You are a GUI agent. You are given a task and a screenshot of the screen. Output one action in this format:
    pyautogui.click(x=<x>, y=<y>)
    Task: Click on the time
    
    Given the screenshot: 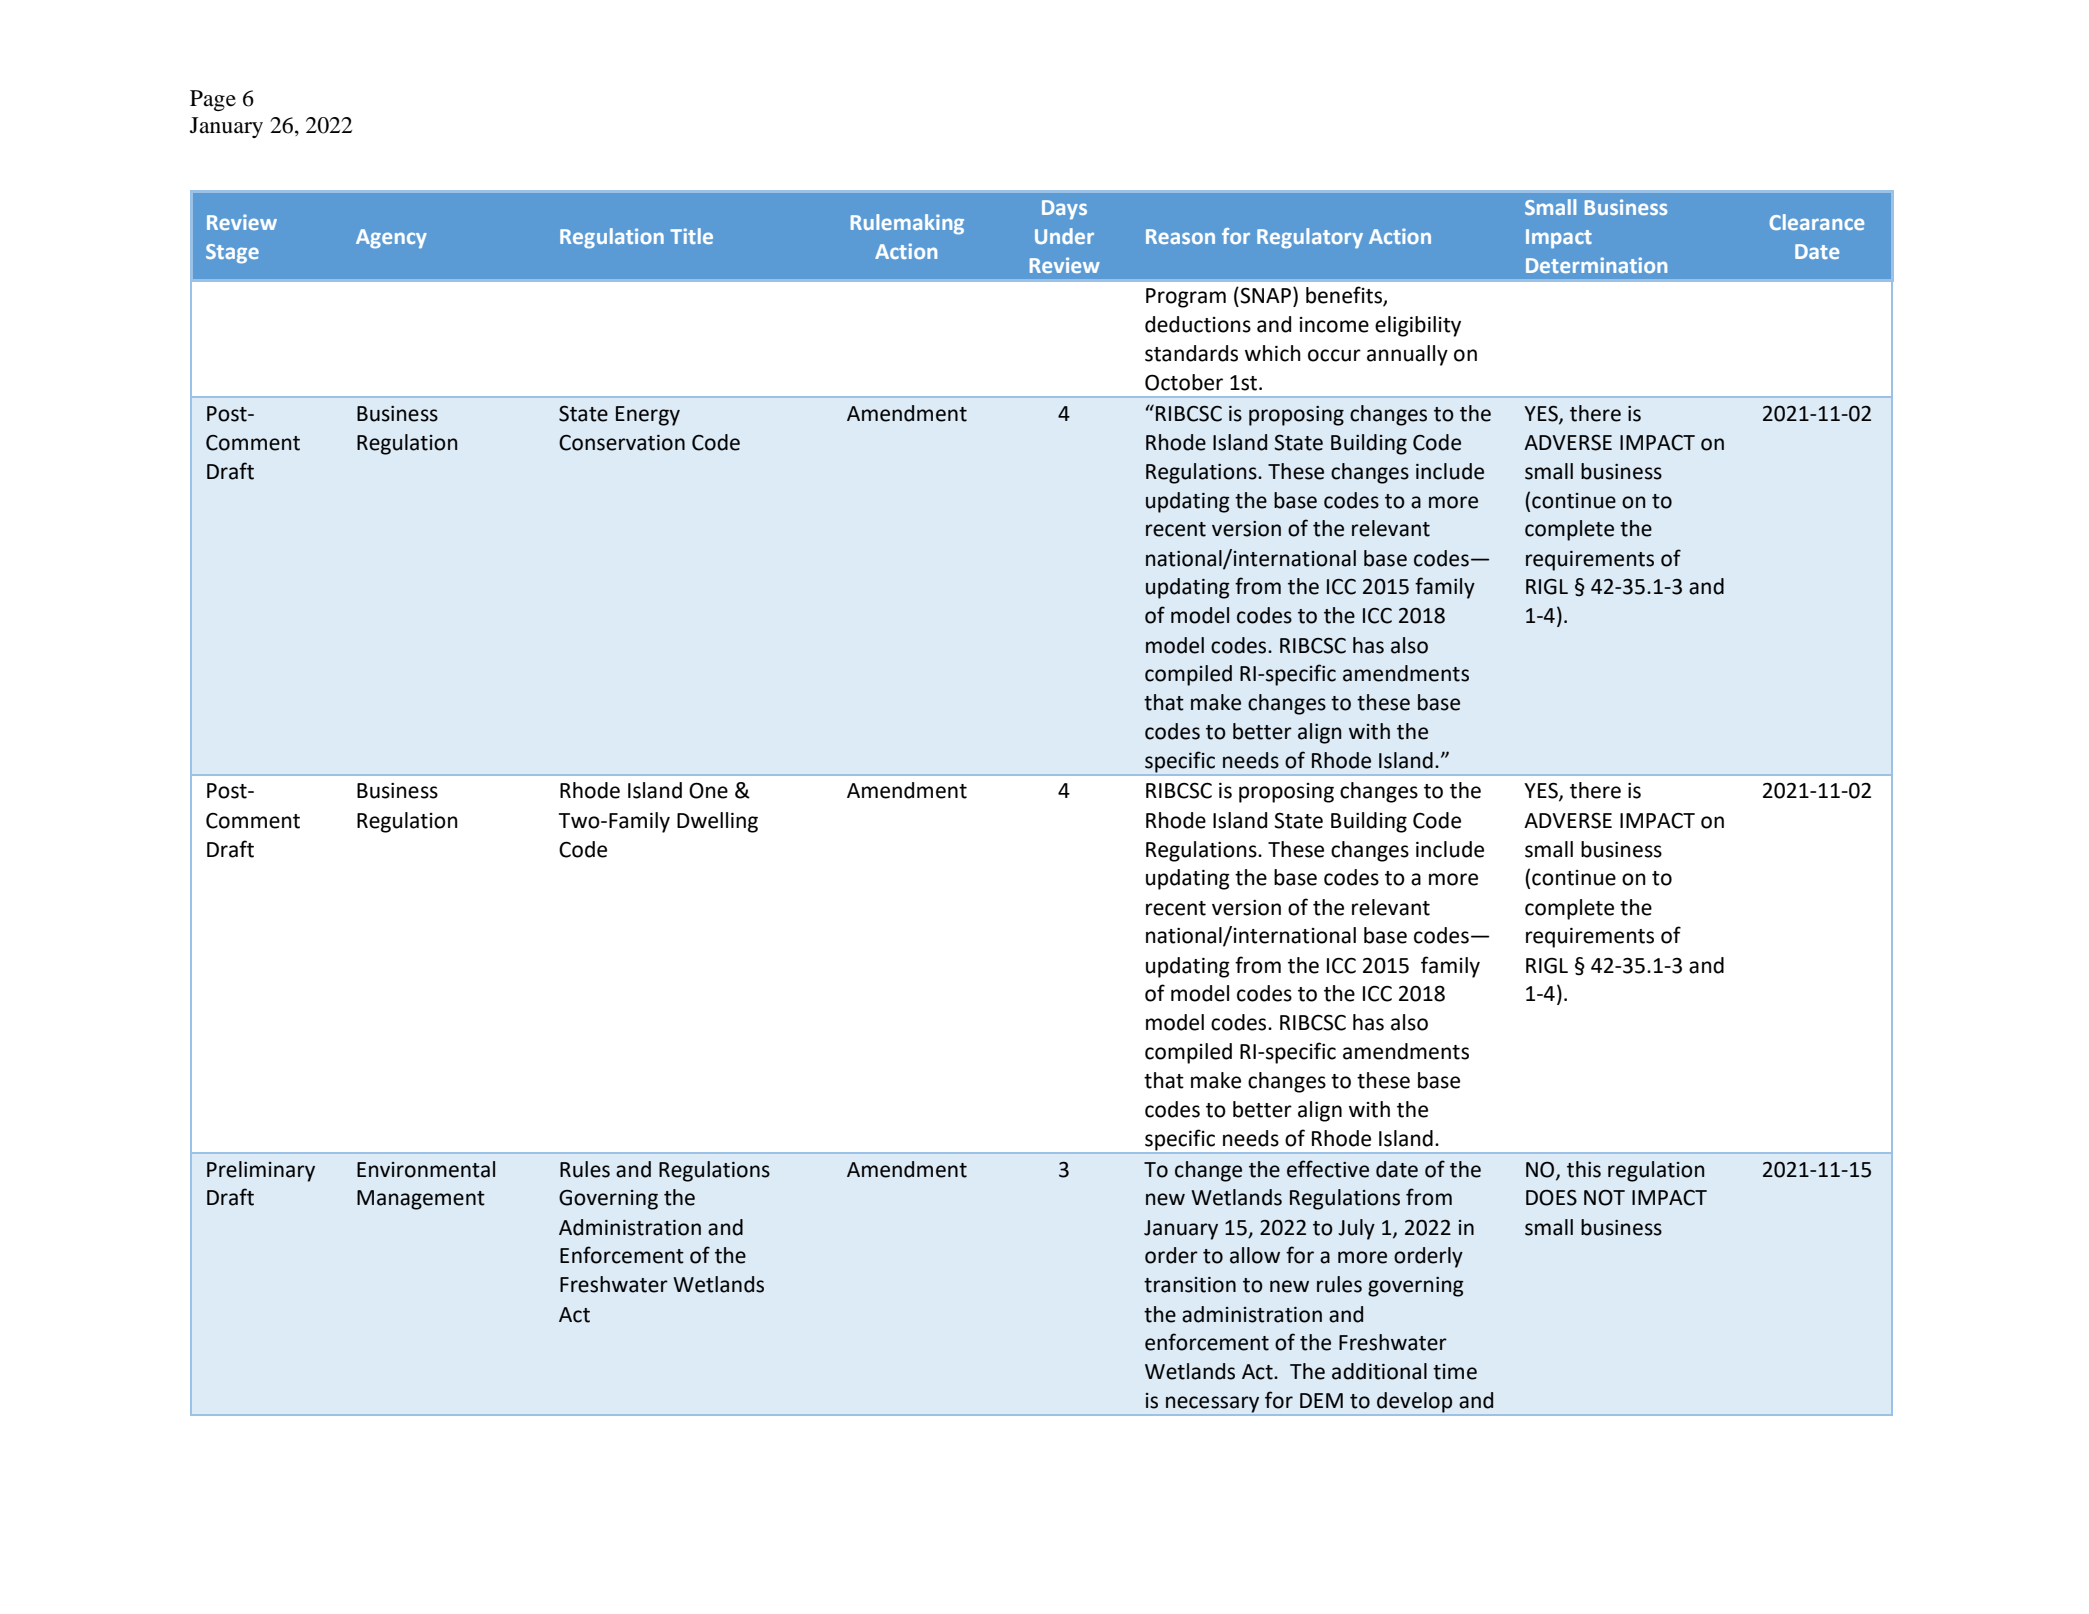 What is the action you would take?
    pyautogui.click(x=1455, y=1372)
